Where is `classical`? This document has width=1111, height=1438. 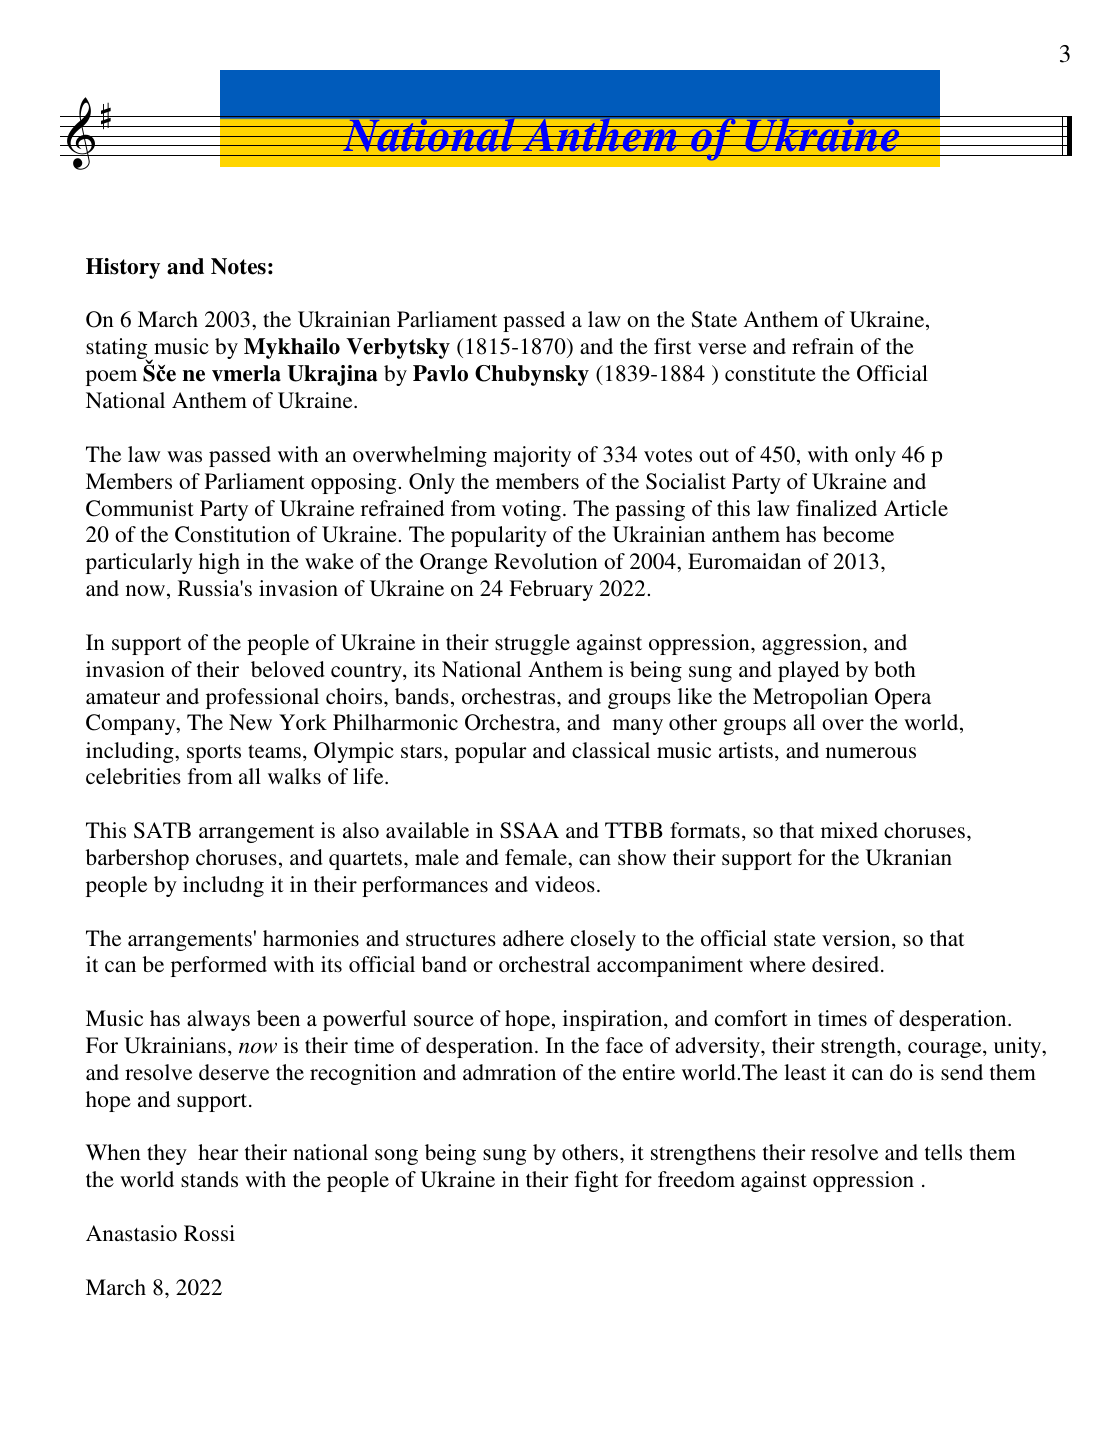
classical is located at coordinates (611, 750).
